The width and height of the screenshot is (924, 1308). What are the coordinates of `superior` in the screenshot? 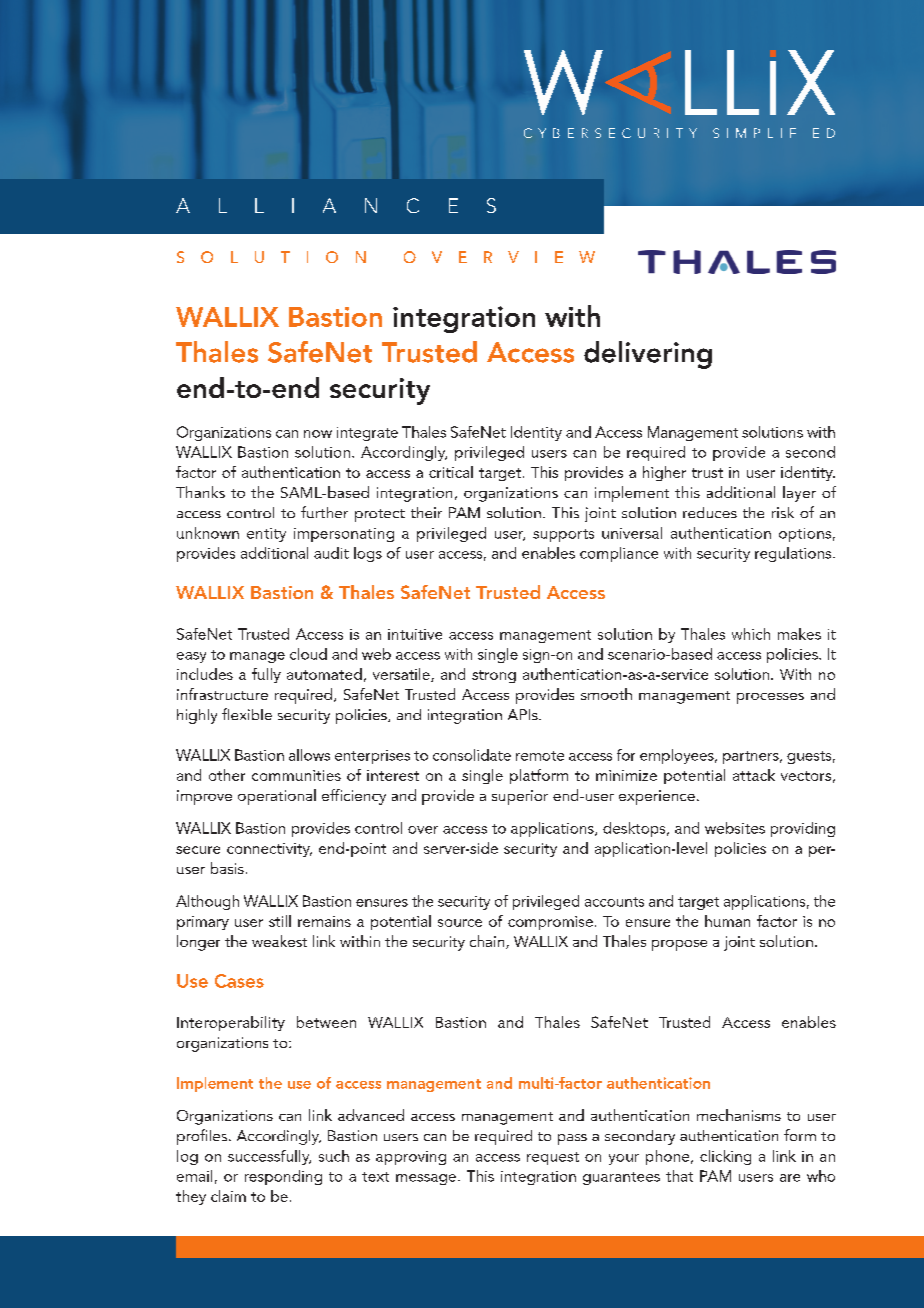 It's located at (520, 797).
